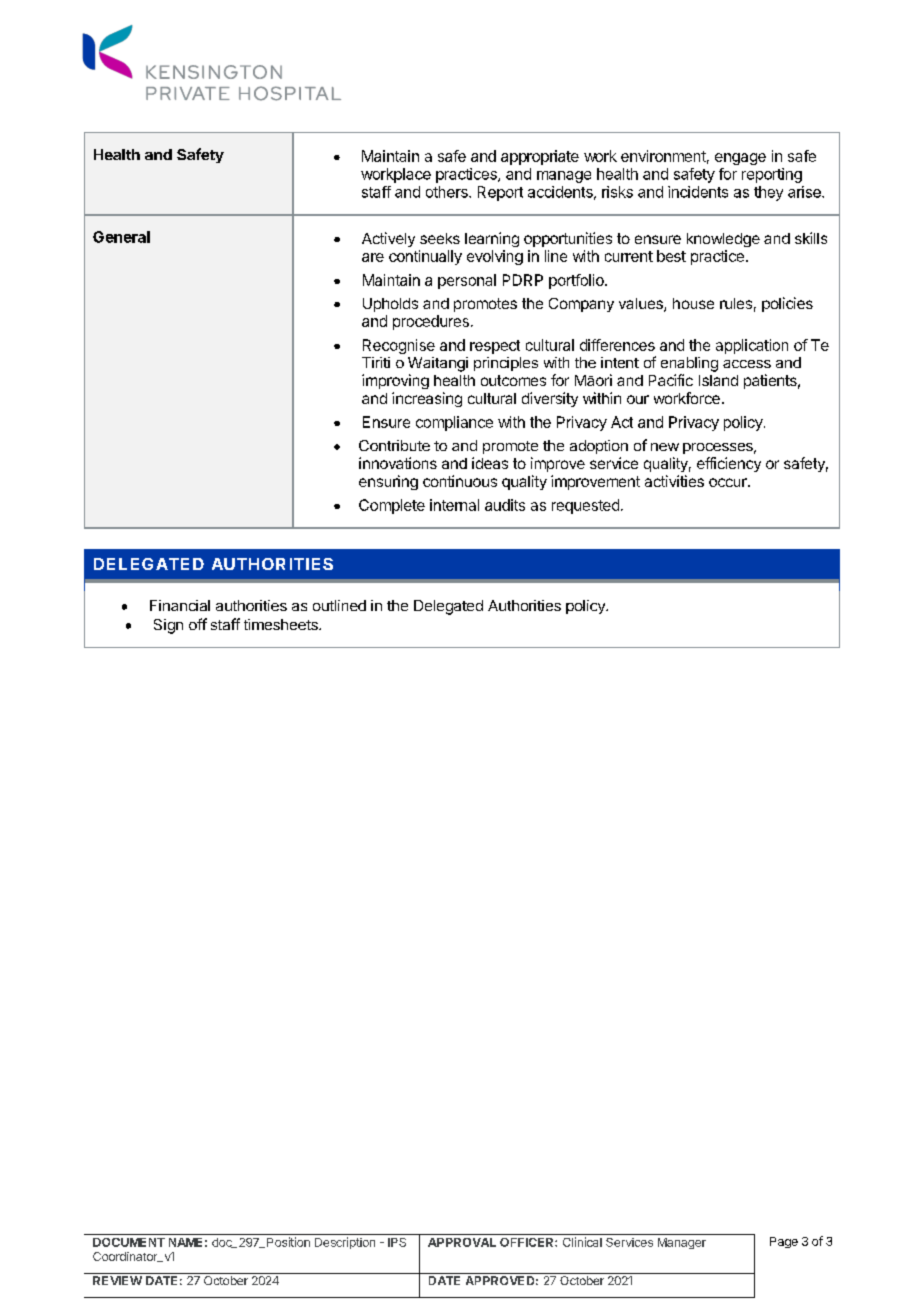  What do you see at coordinates (729, 482) in the document?
I see `occur` at bounding box center [729, 482].
